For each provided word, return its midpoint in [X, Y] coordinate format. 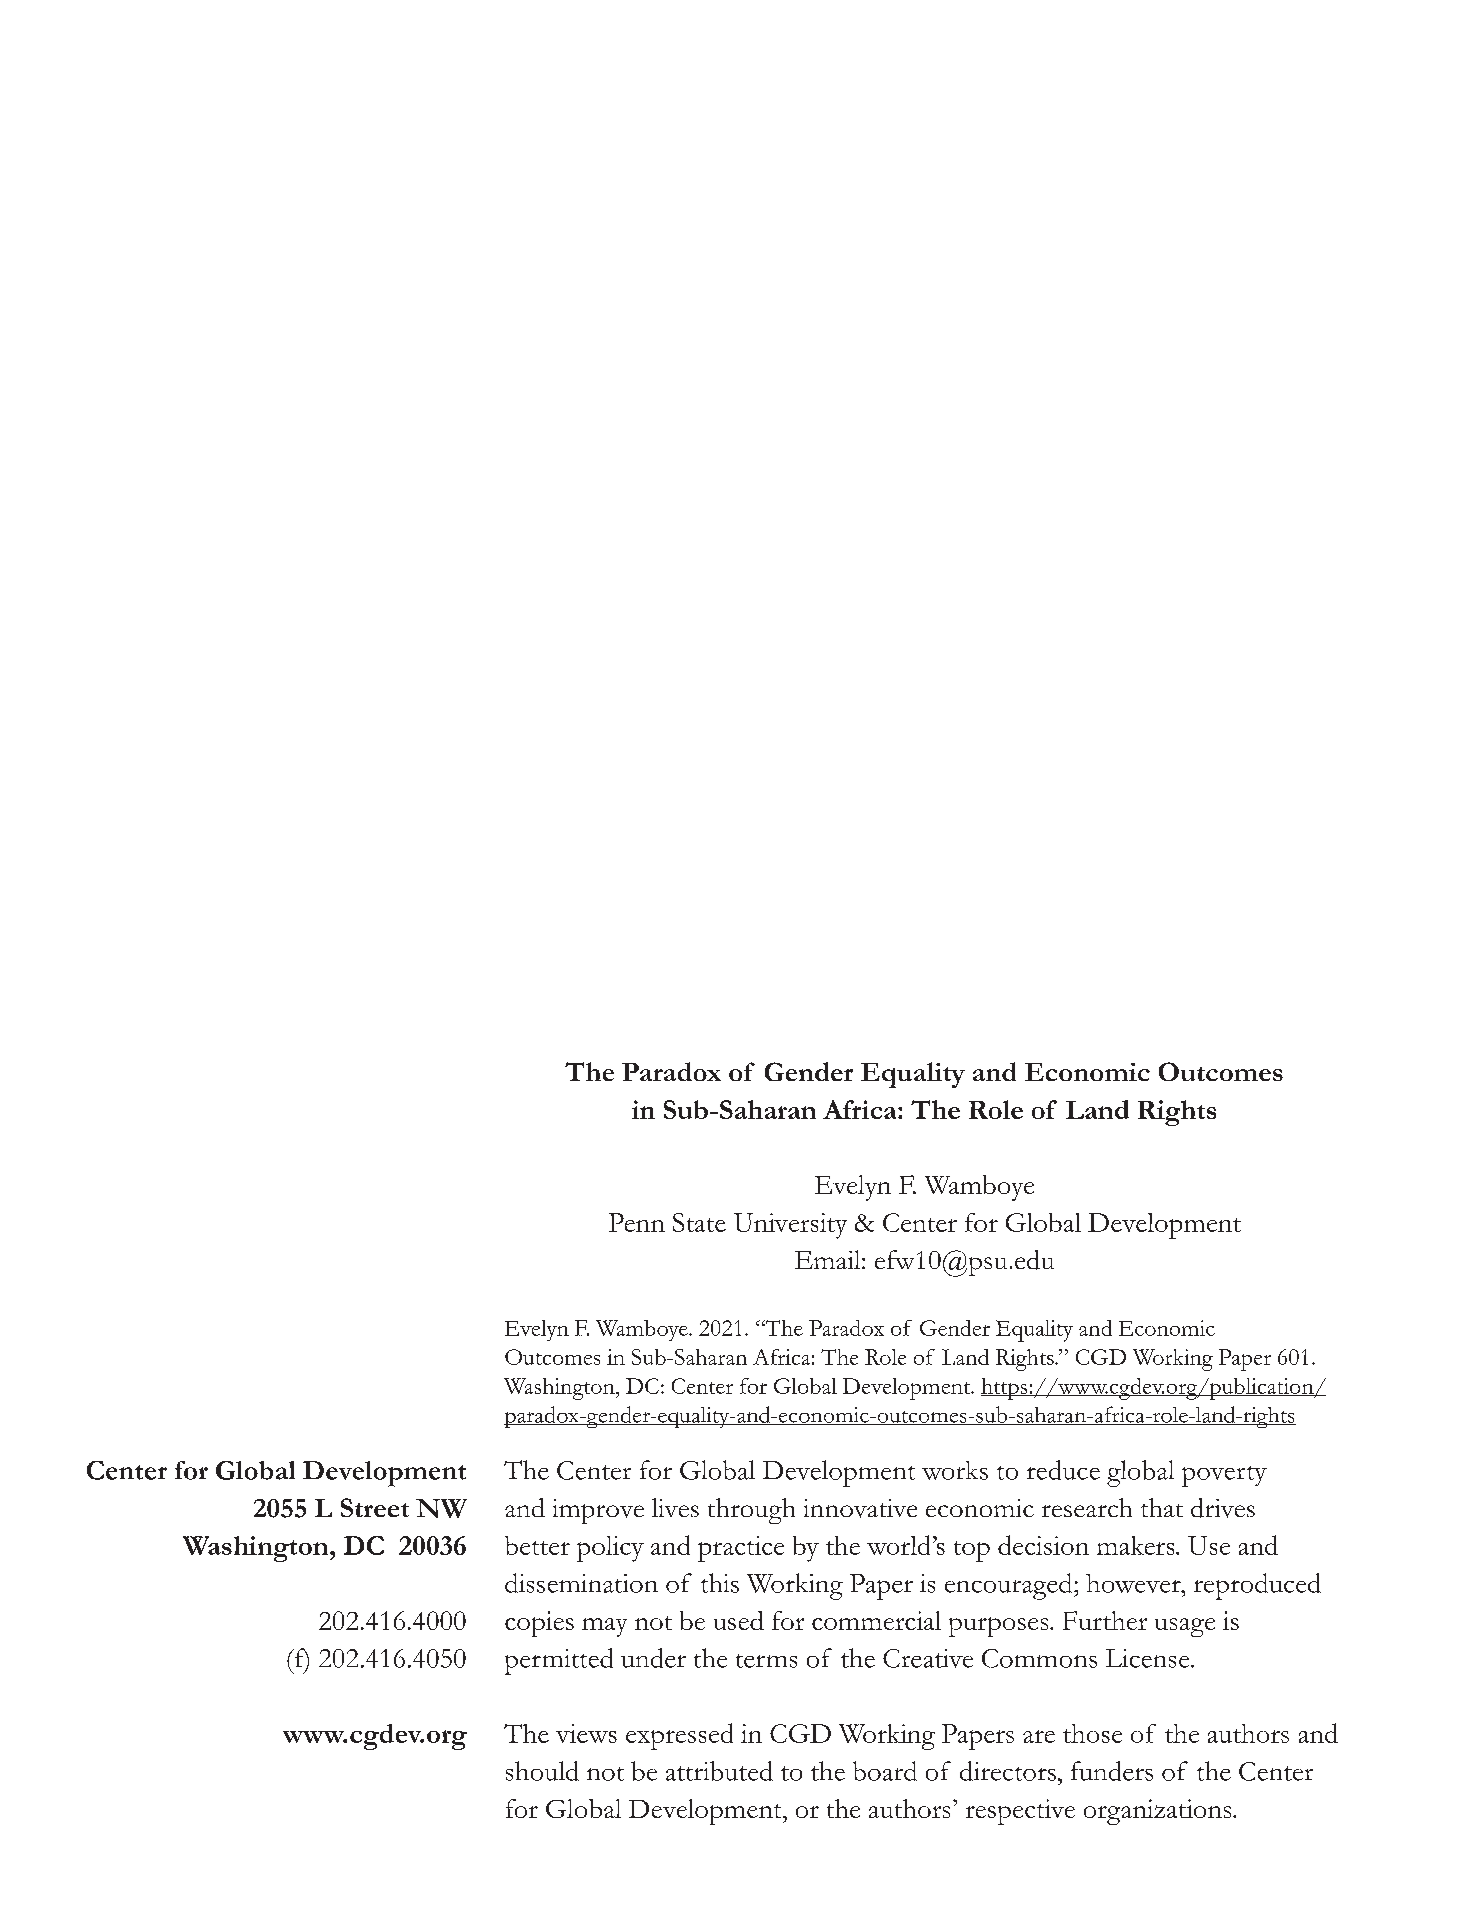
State [699, 1222]
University [790, 1226]
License [1149, 1658]
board [885, 1771]
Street [375, 1507]
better [537, 1545]
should [542, 1771]
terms [766, 1661]
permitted [559, 1661]
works [955, 1470]
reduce [1063, 1470]
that [1162, 1507]
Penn [637, 1222]
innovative [860, 1508]
